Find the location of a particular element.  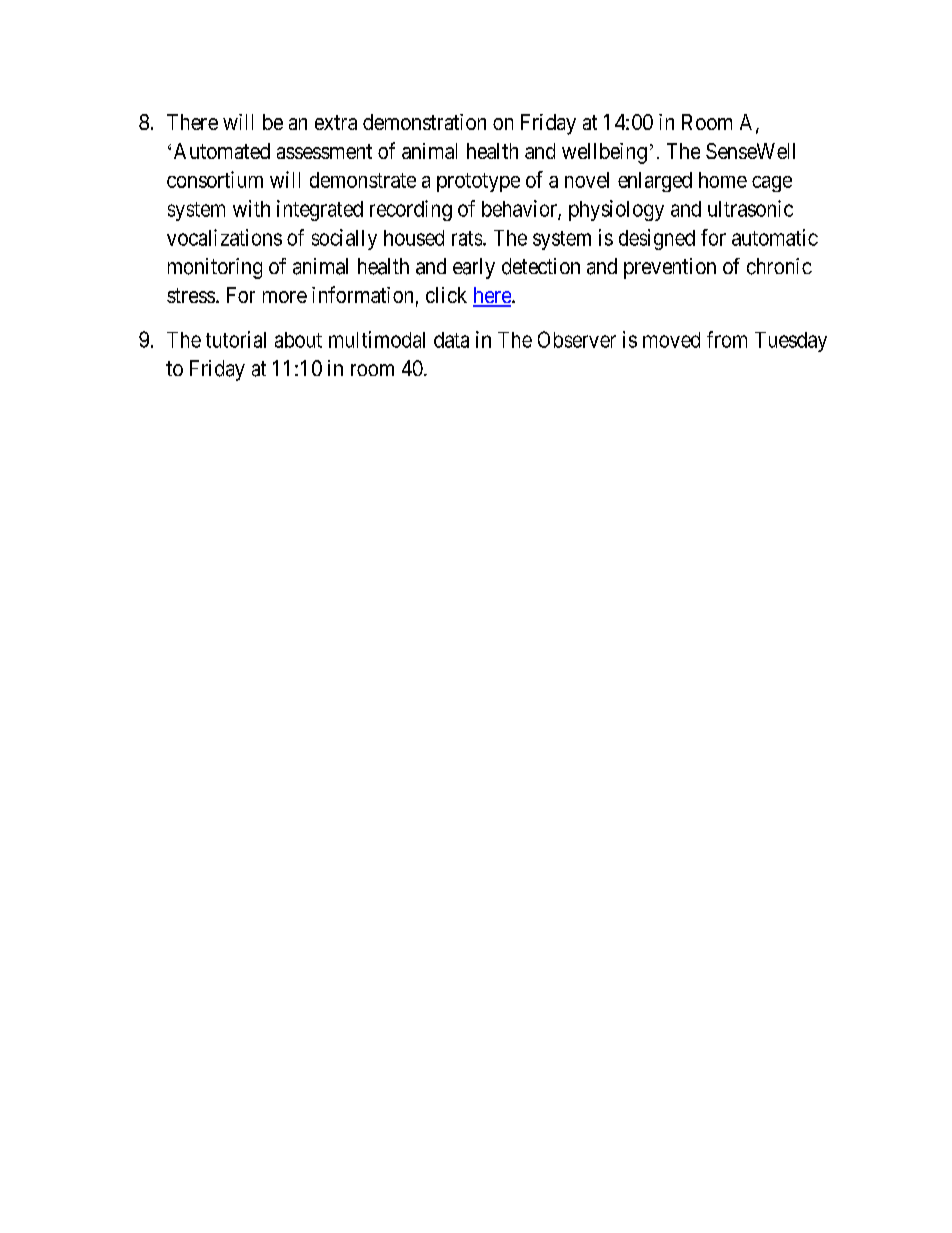

early is located at coordinates (474, 268).
